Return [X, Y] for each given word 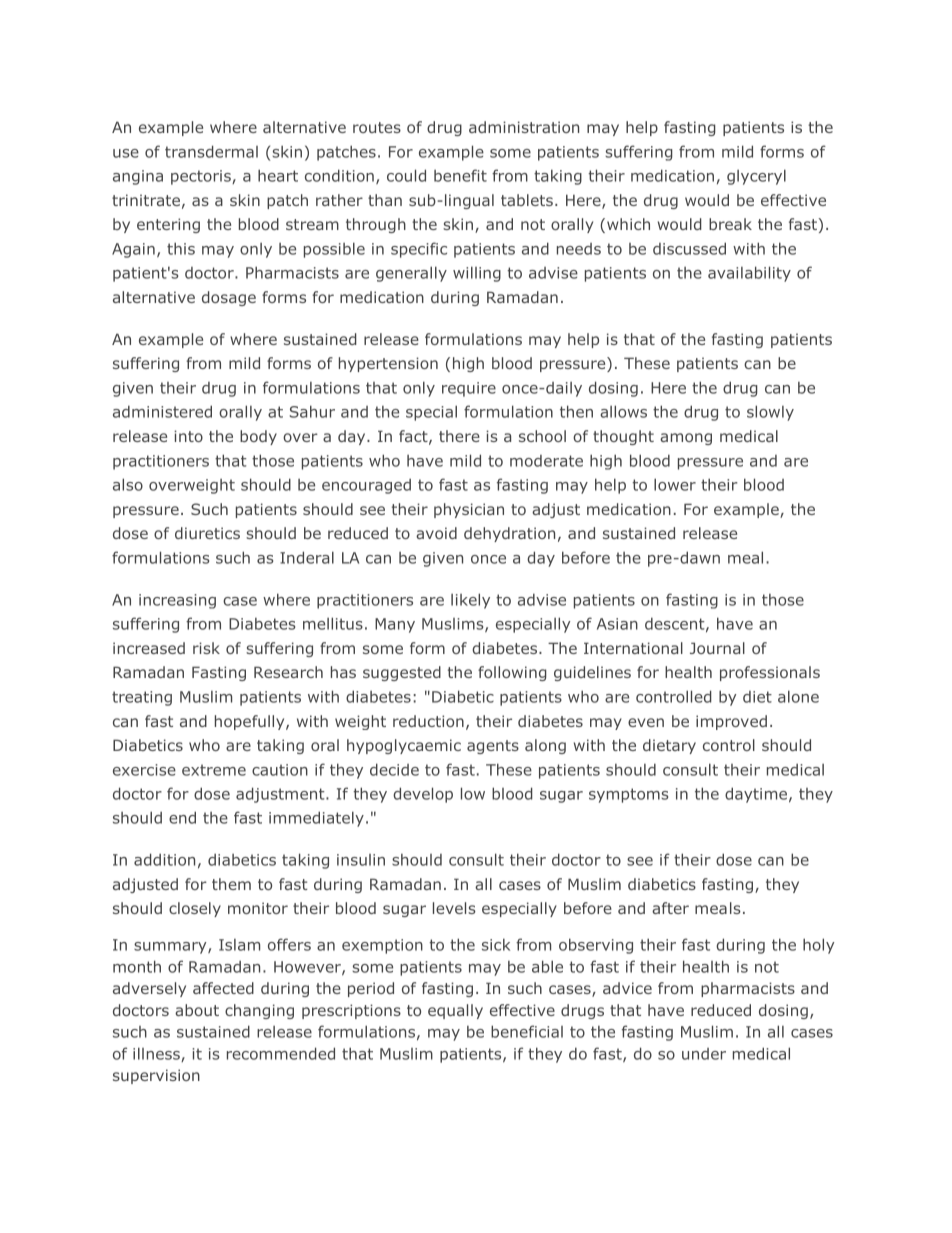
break [730, 224]
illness [157, 1054]
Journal [717, 648]
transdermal [211, 151]
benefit [460, 175]
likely [470, 601]
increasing [177, 601]
